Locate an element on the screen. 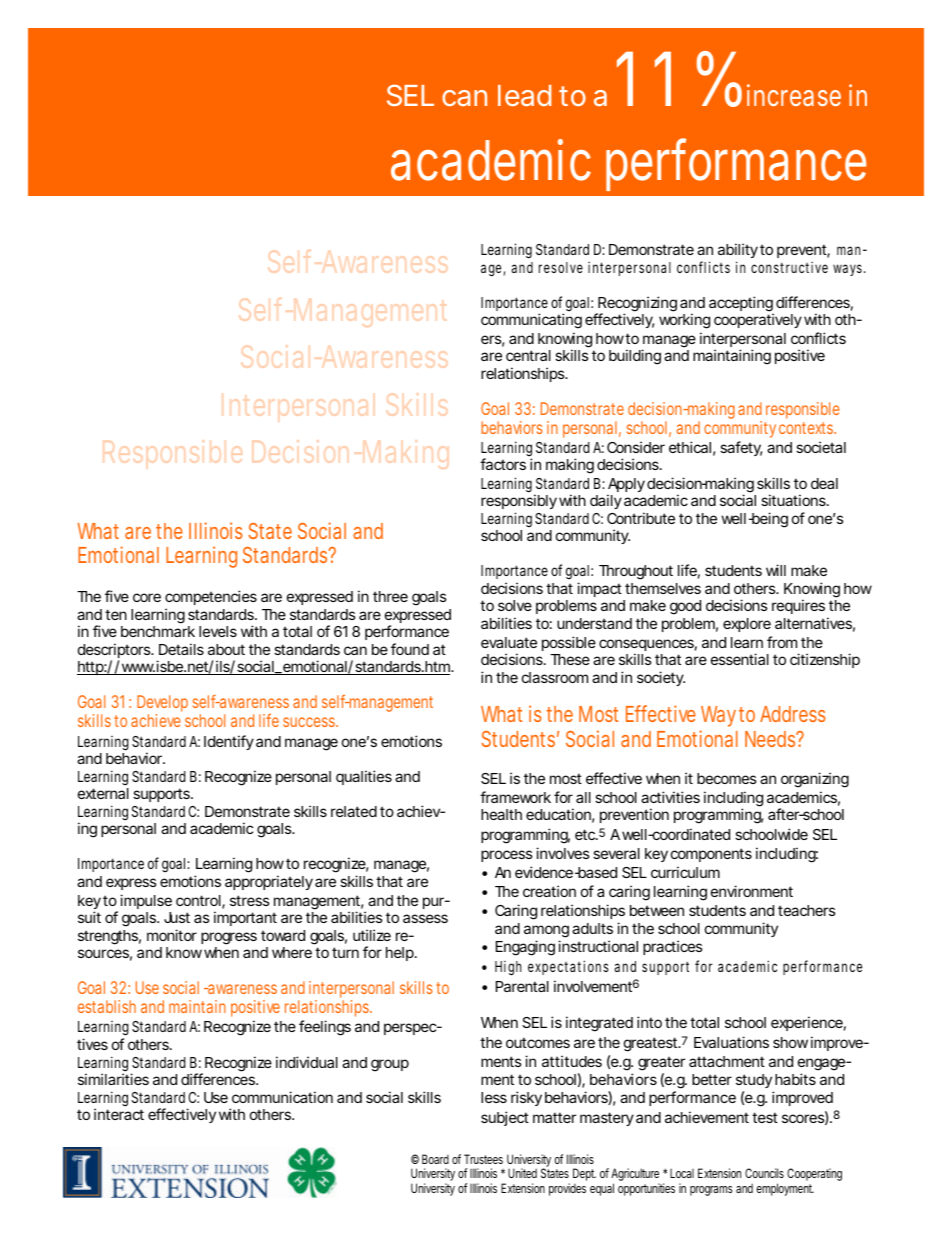 This screenshot has width=952, height=1233. interact is located at coordinates (119, 1114).
